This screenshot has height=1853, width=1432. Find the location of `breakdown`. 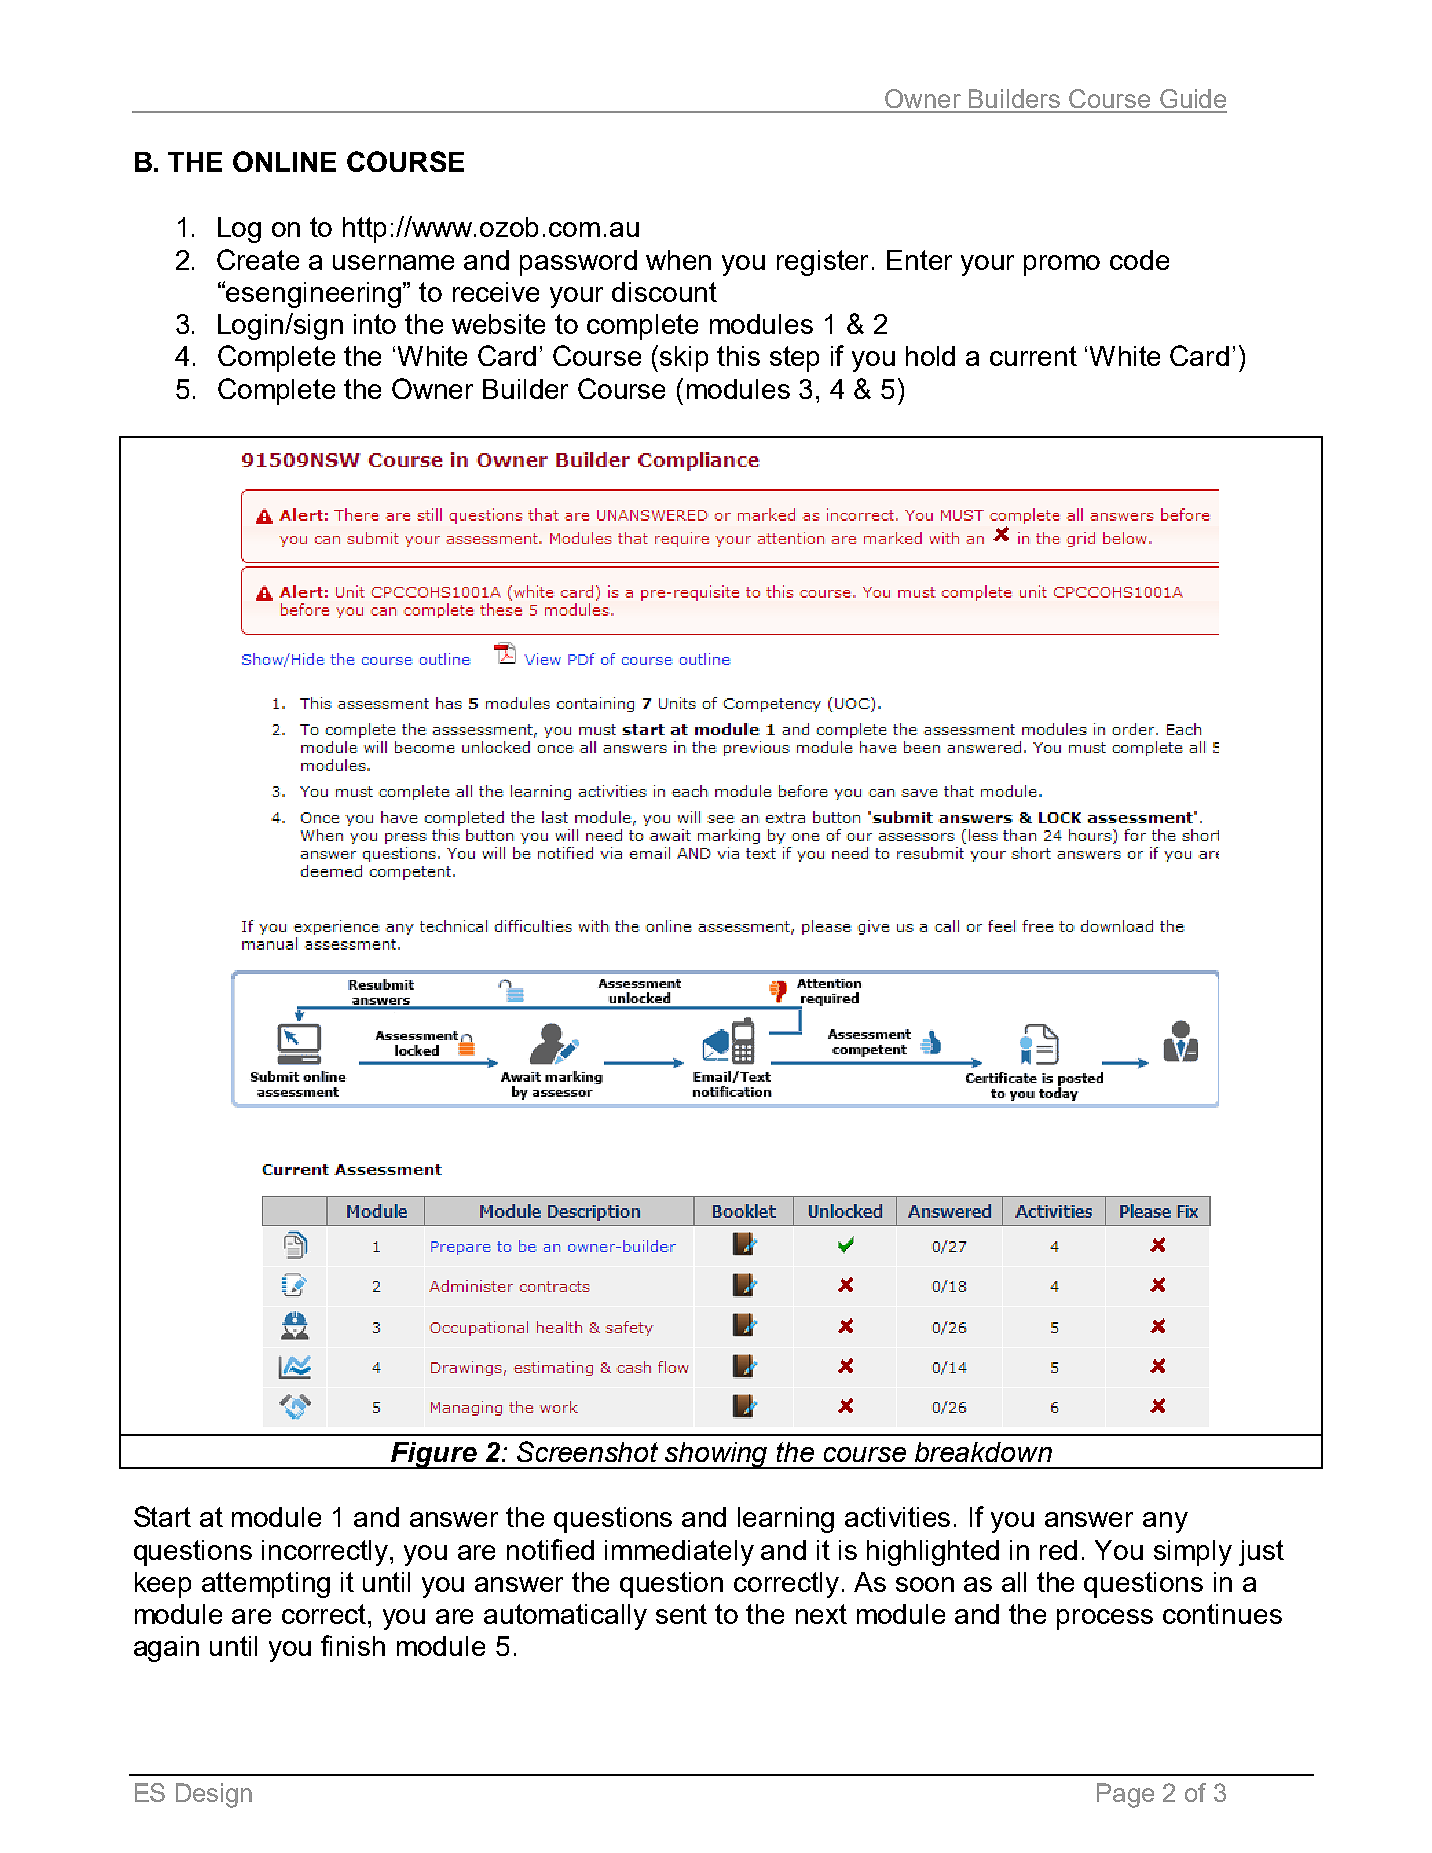

breakdown is located at coordinates (983, 1452).
